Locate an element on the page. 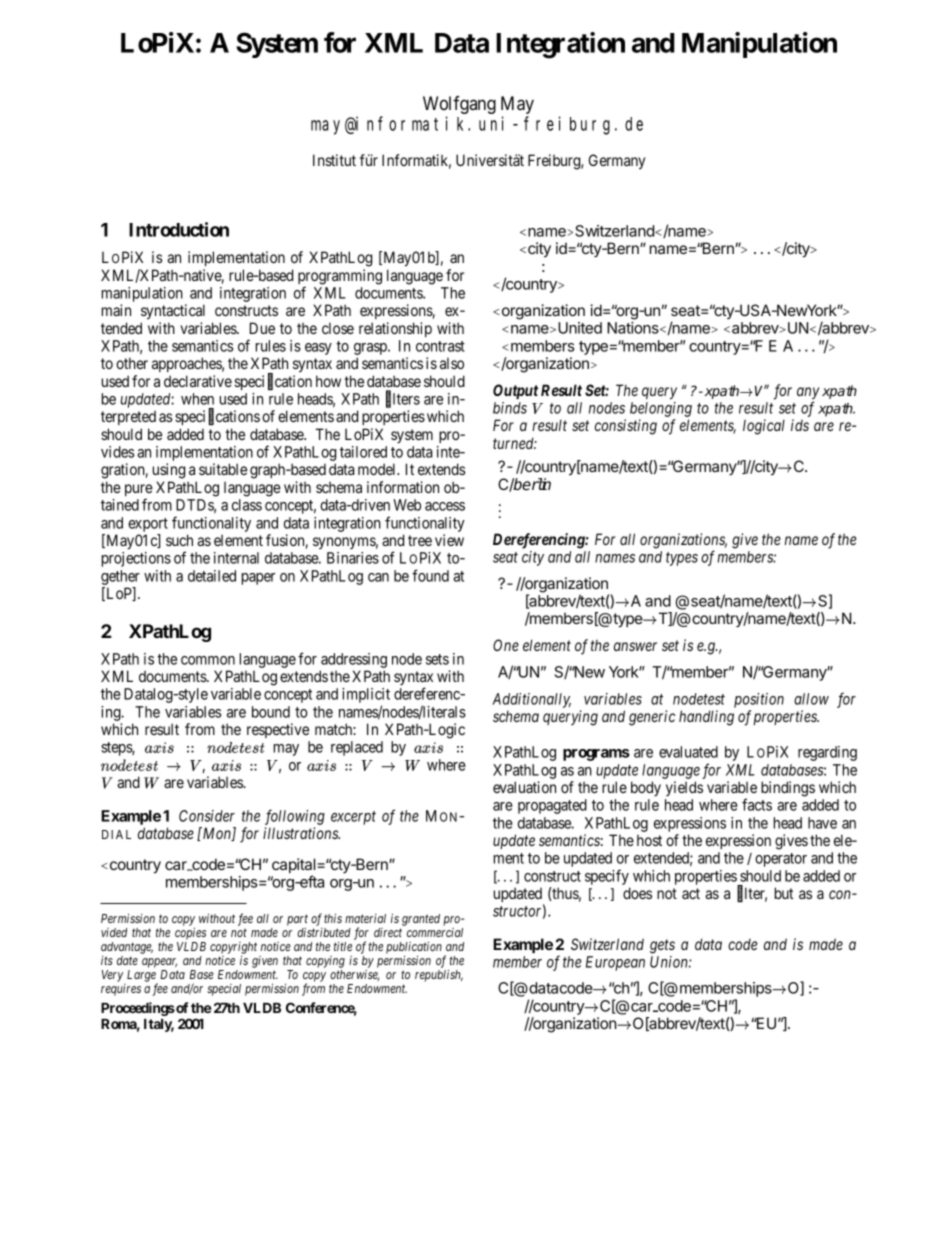 This image has height=1233, width=952. ids is located at coordinates (800, 425).
